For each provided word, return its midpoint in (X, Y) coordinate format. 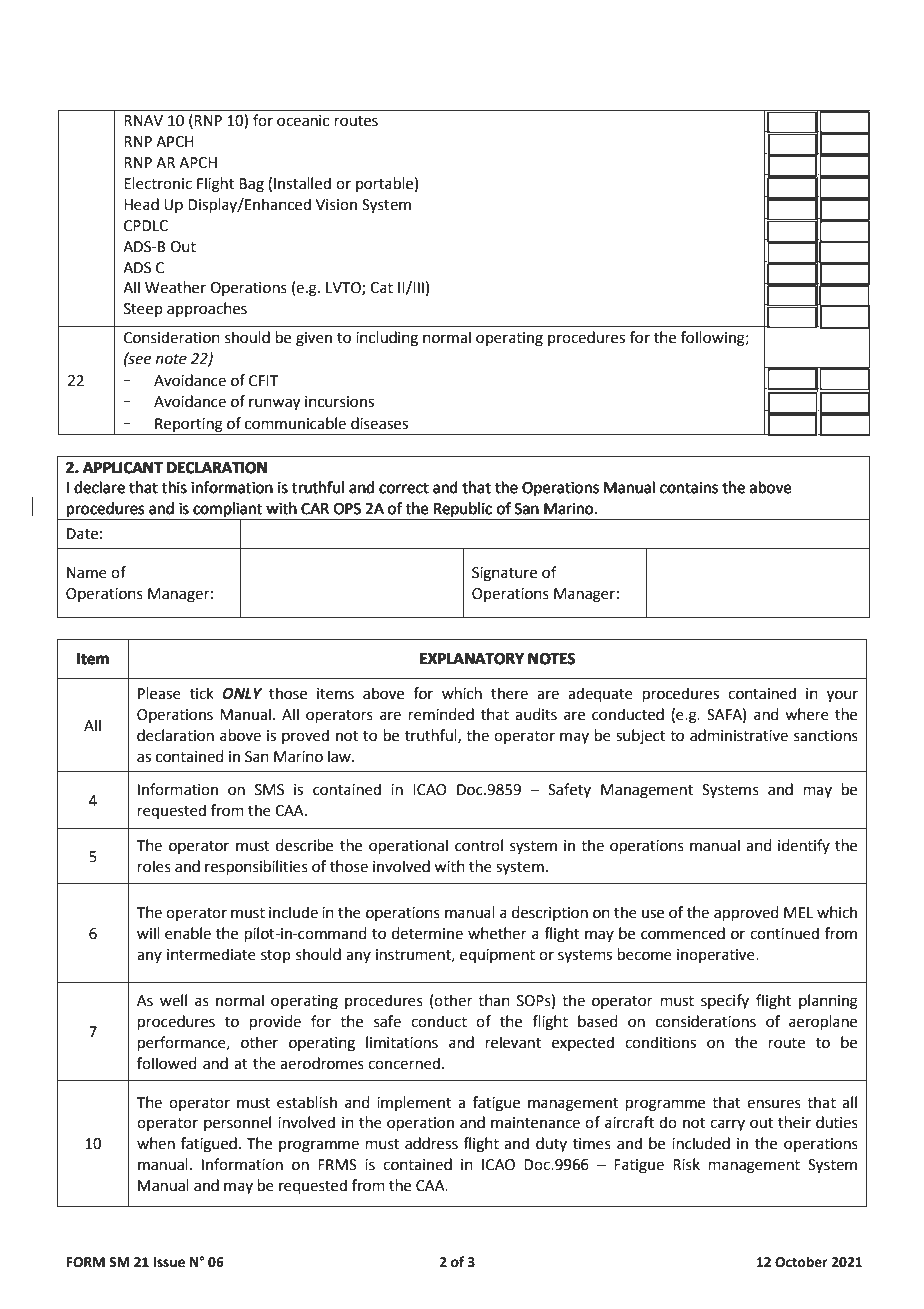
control (479, 845)
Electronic (158, 183)
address (431, 1143)
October (801, 1262)
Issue (169, 1262)
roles (154, 866)
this (174, 487)
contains (689, 488)
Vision (336, 205)
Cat (381, 288)
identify (804, 846)
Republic (463, 511)
